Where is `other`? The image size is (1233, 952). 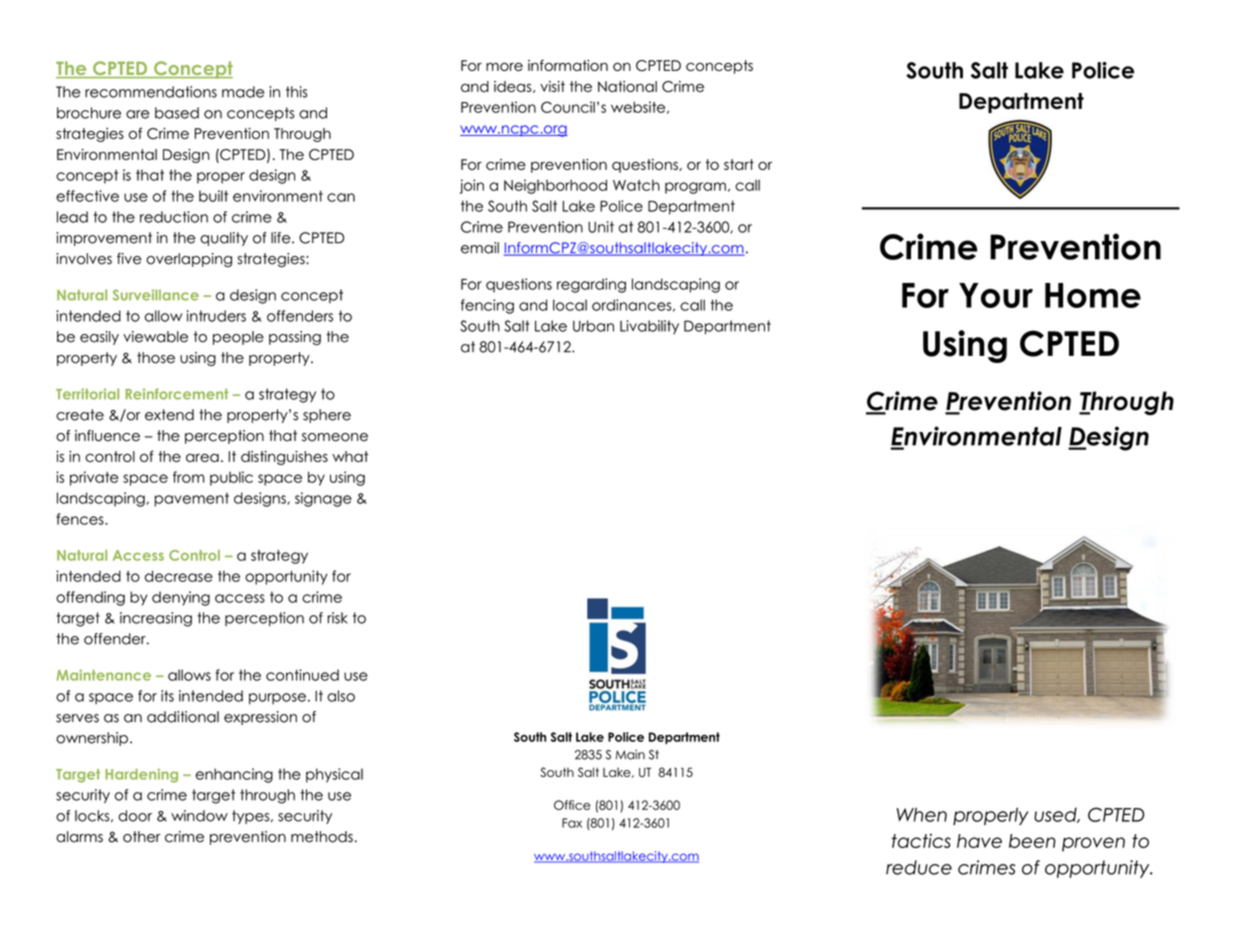
other is located at coordinates (142, 837).
